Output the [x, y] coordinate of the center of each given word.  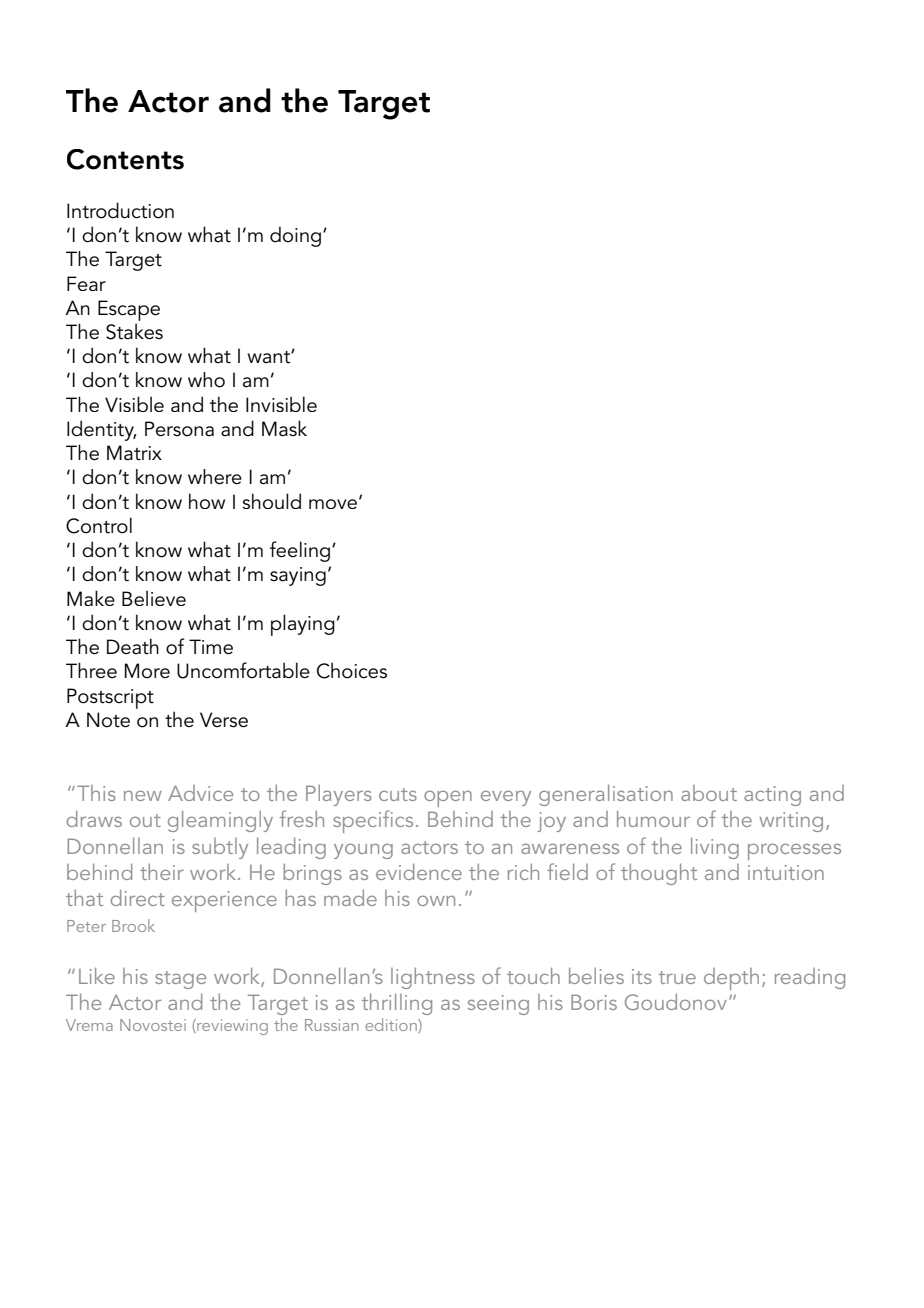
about [709, 793]
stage [180, 980]
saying [298, 576]
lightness [433, 978]
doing [297, 236]
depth [731, 979]
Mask [284, 428]
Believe [154, 598]
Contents [125, 159]
